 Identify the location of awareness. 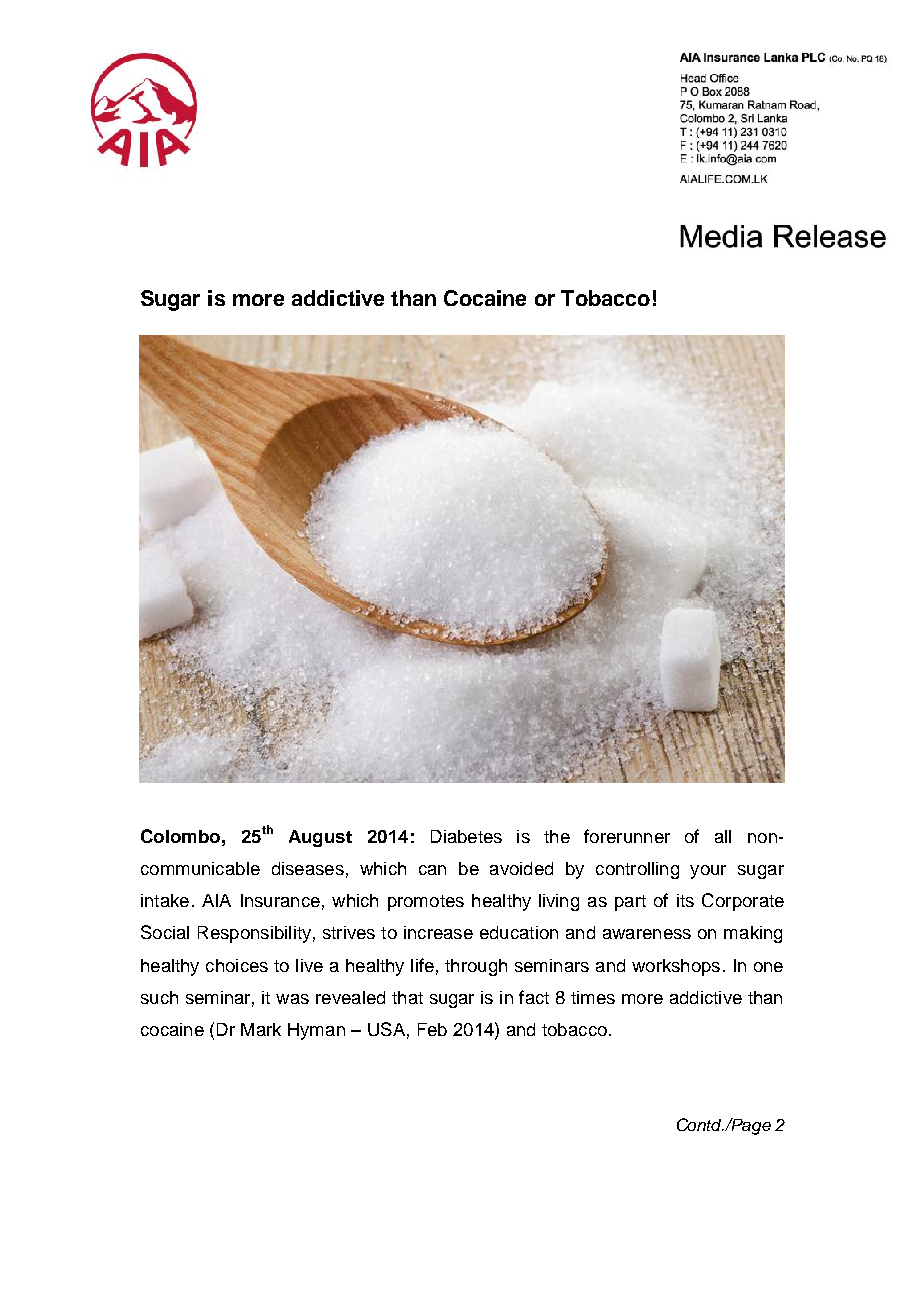
(647, 934).
